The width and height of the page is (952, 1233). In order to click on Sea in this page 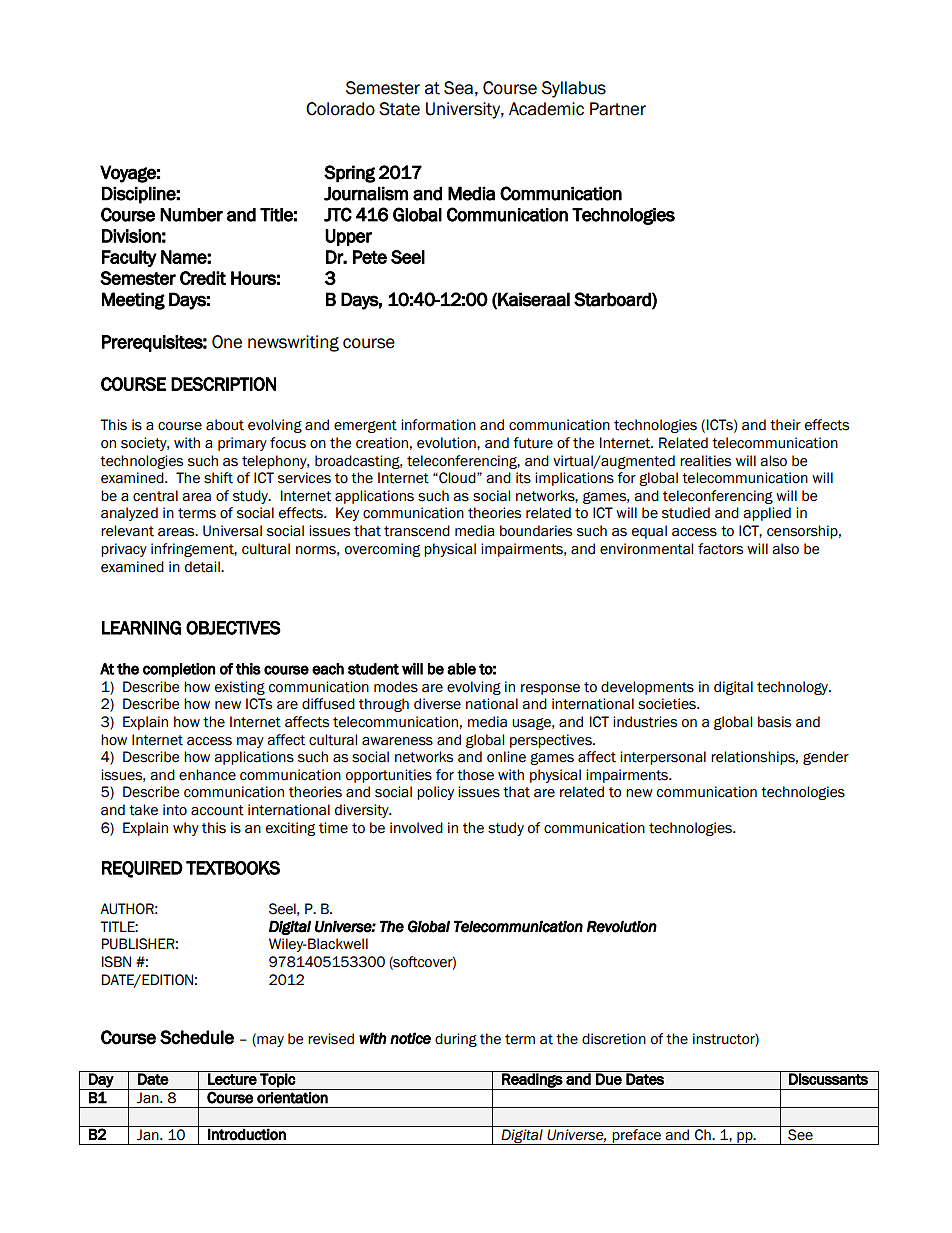, I will do `click(458, 88)`.
